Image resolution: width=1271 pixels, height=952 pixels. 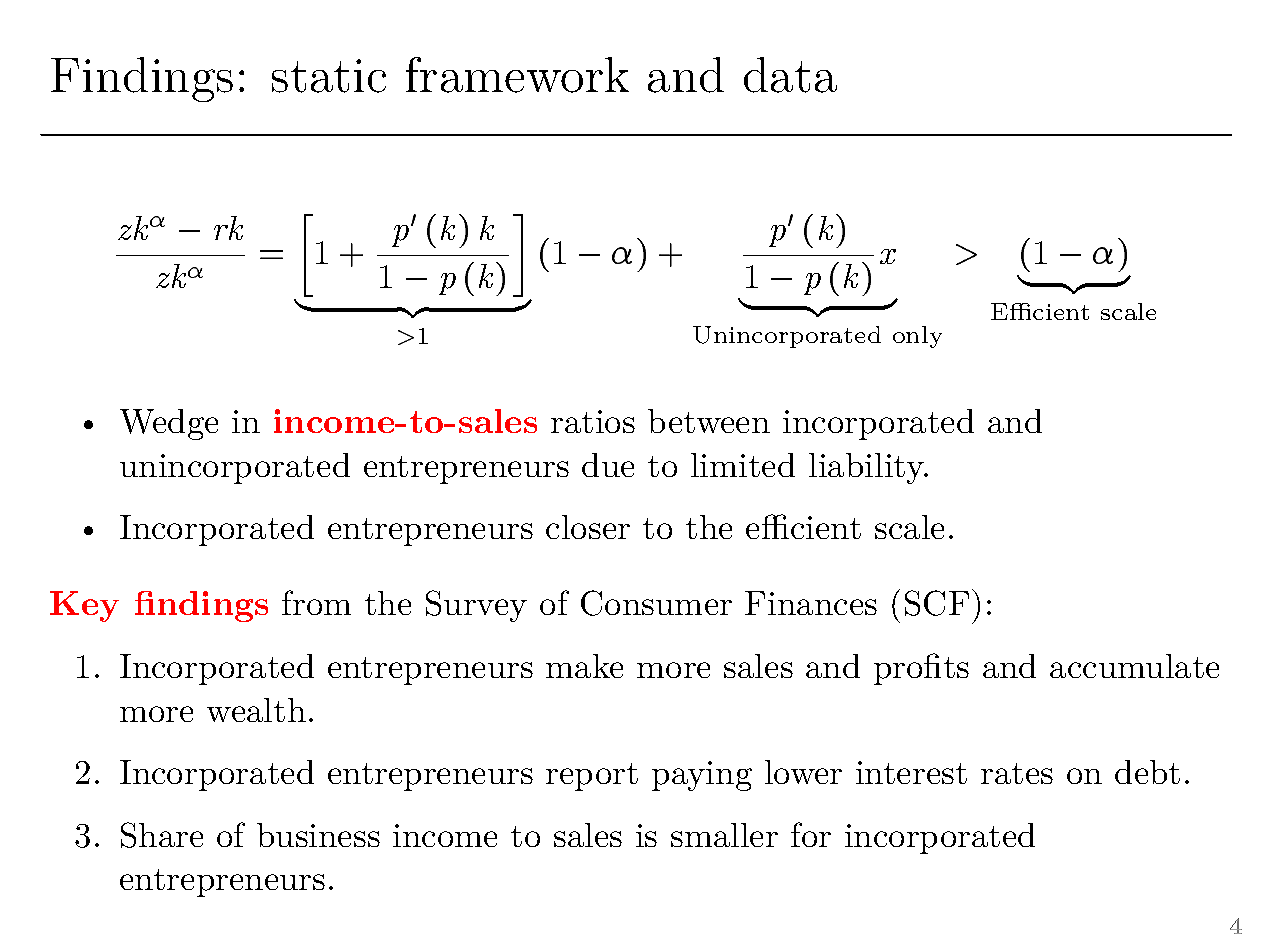 What do you see at coordinates (162, 835) in the image?
I see `Share` at bounding box center [162, 835].
